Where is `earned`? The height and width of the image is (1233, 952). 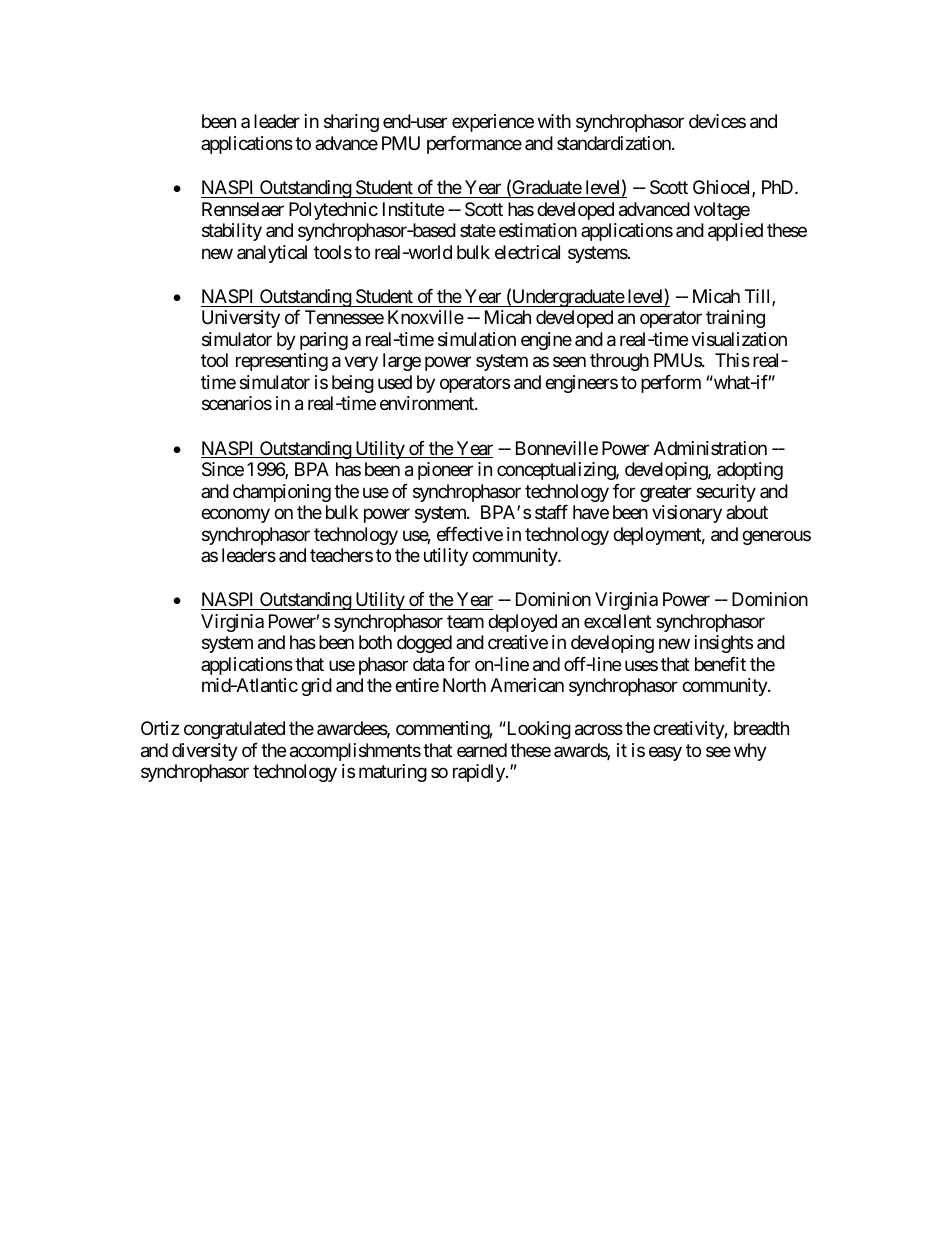
earned is located at coordinates (482, 750).
